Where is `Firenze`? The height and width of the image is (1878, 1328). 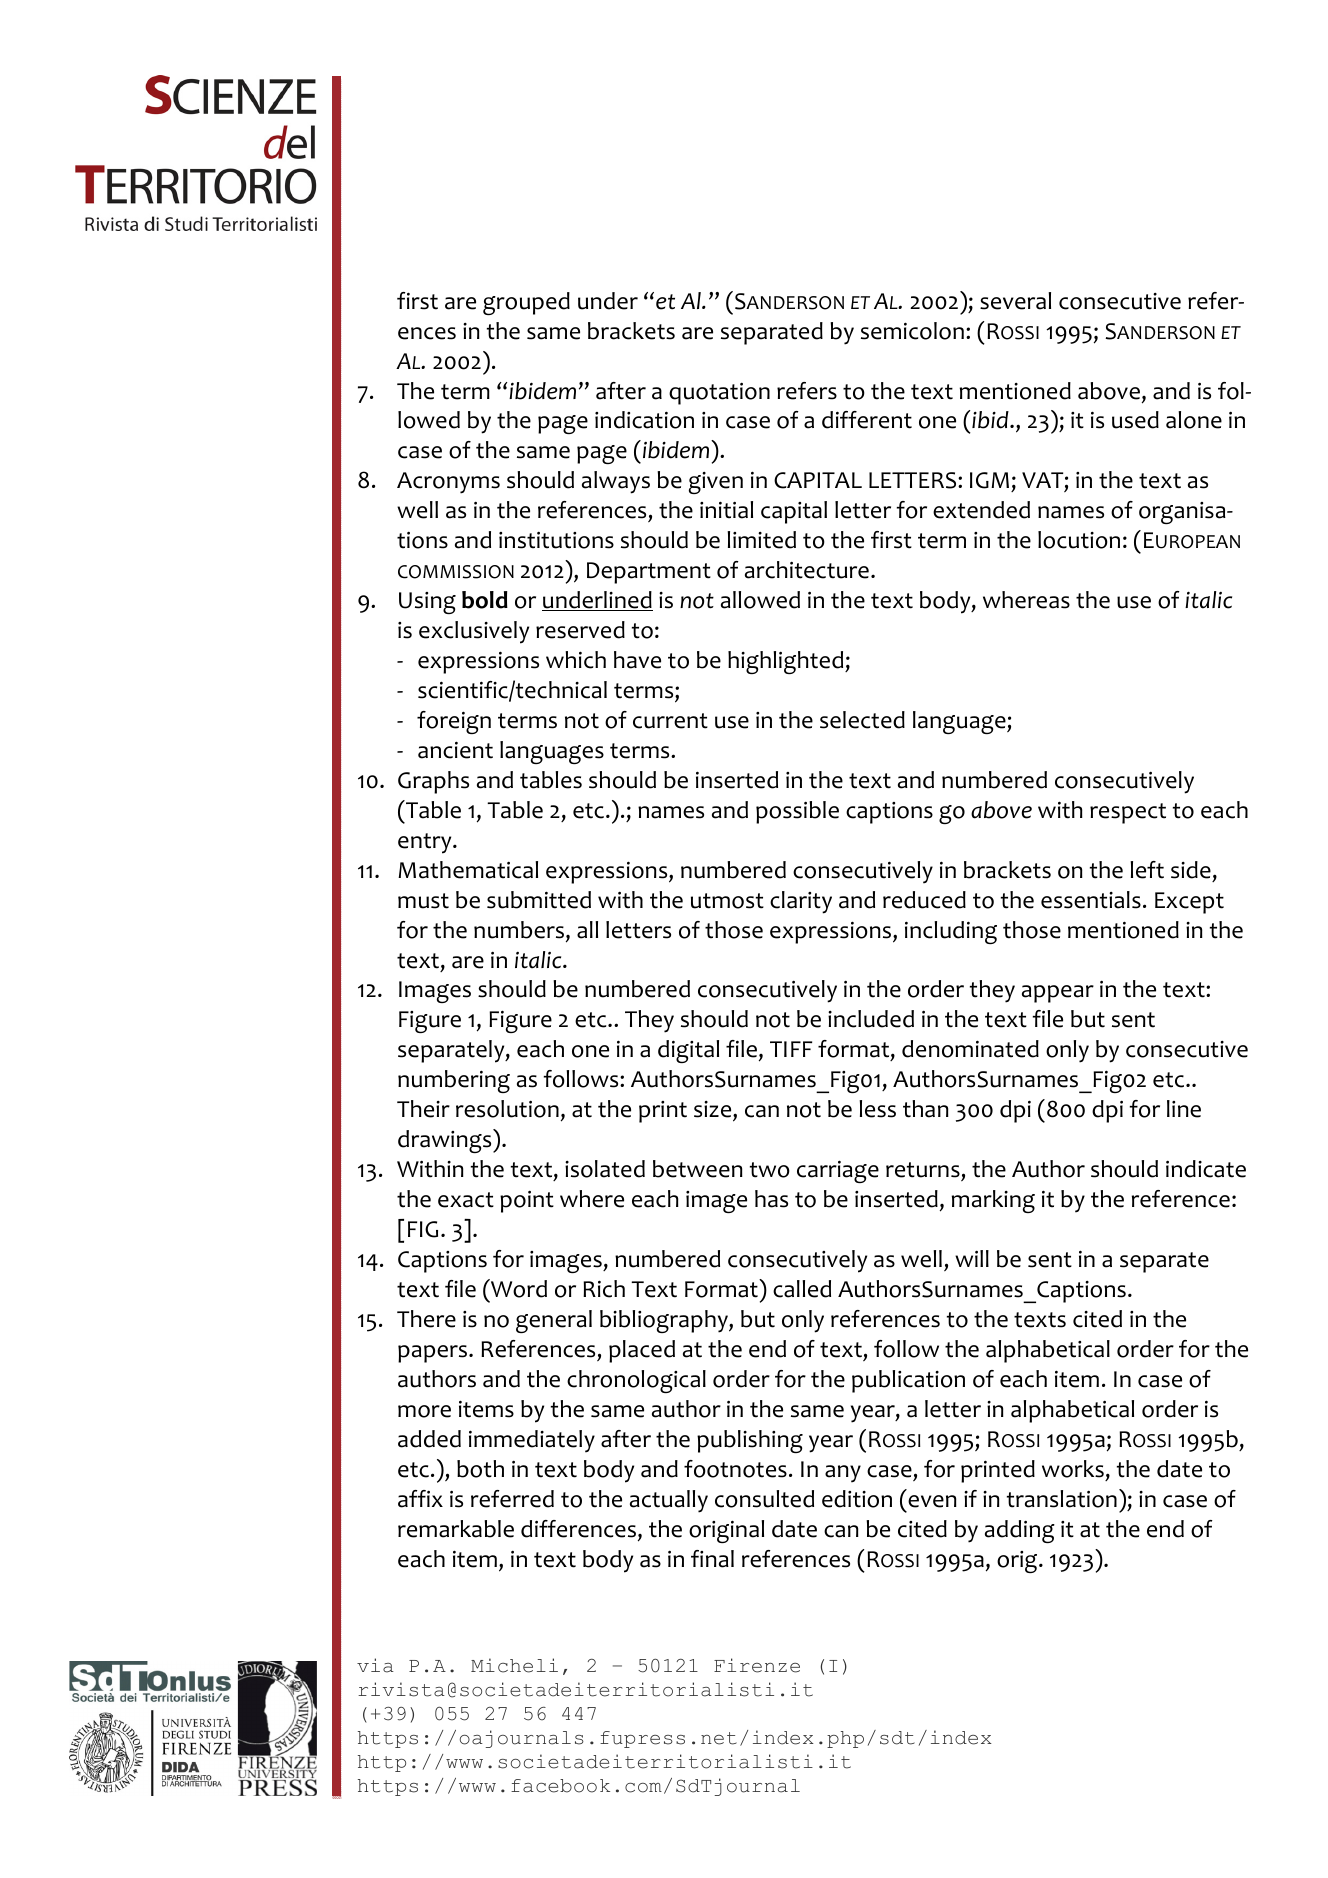
Firenze is located at coordinates (757, 1665).
